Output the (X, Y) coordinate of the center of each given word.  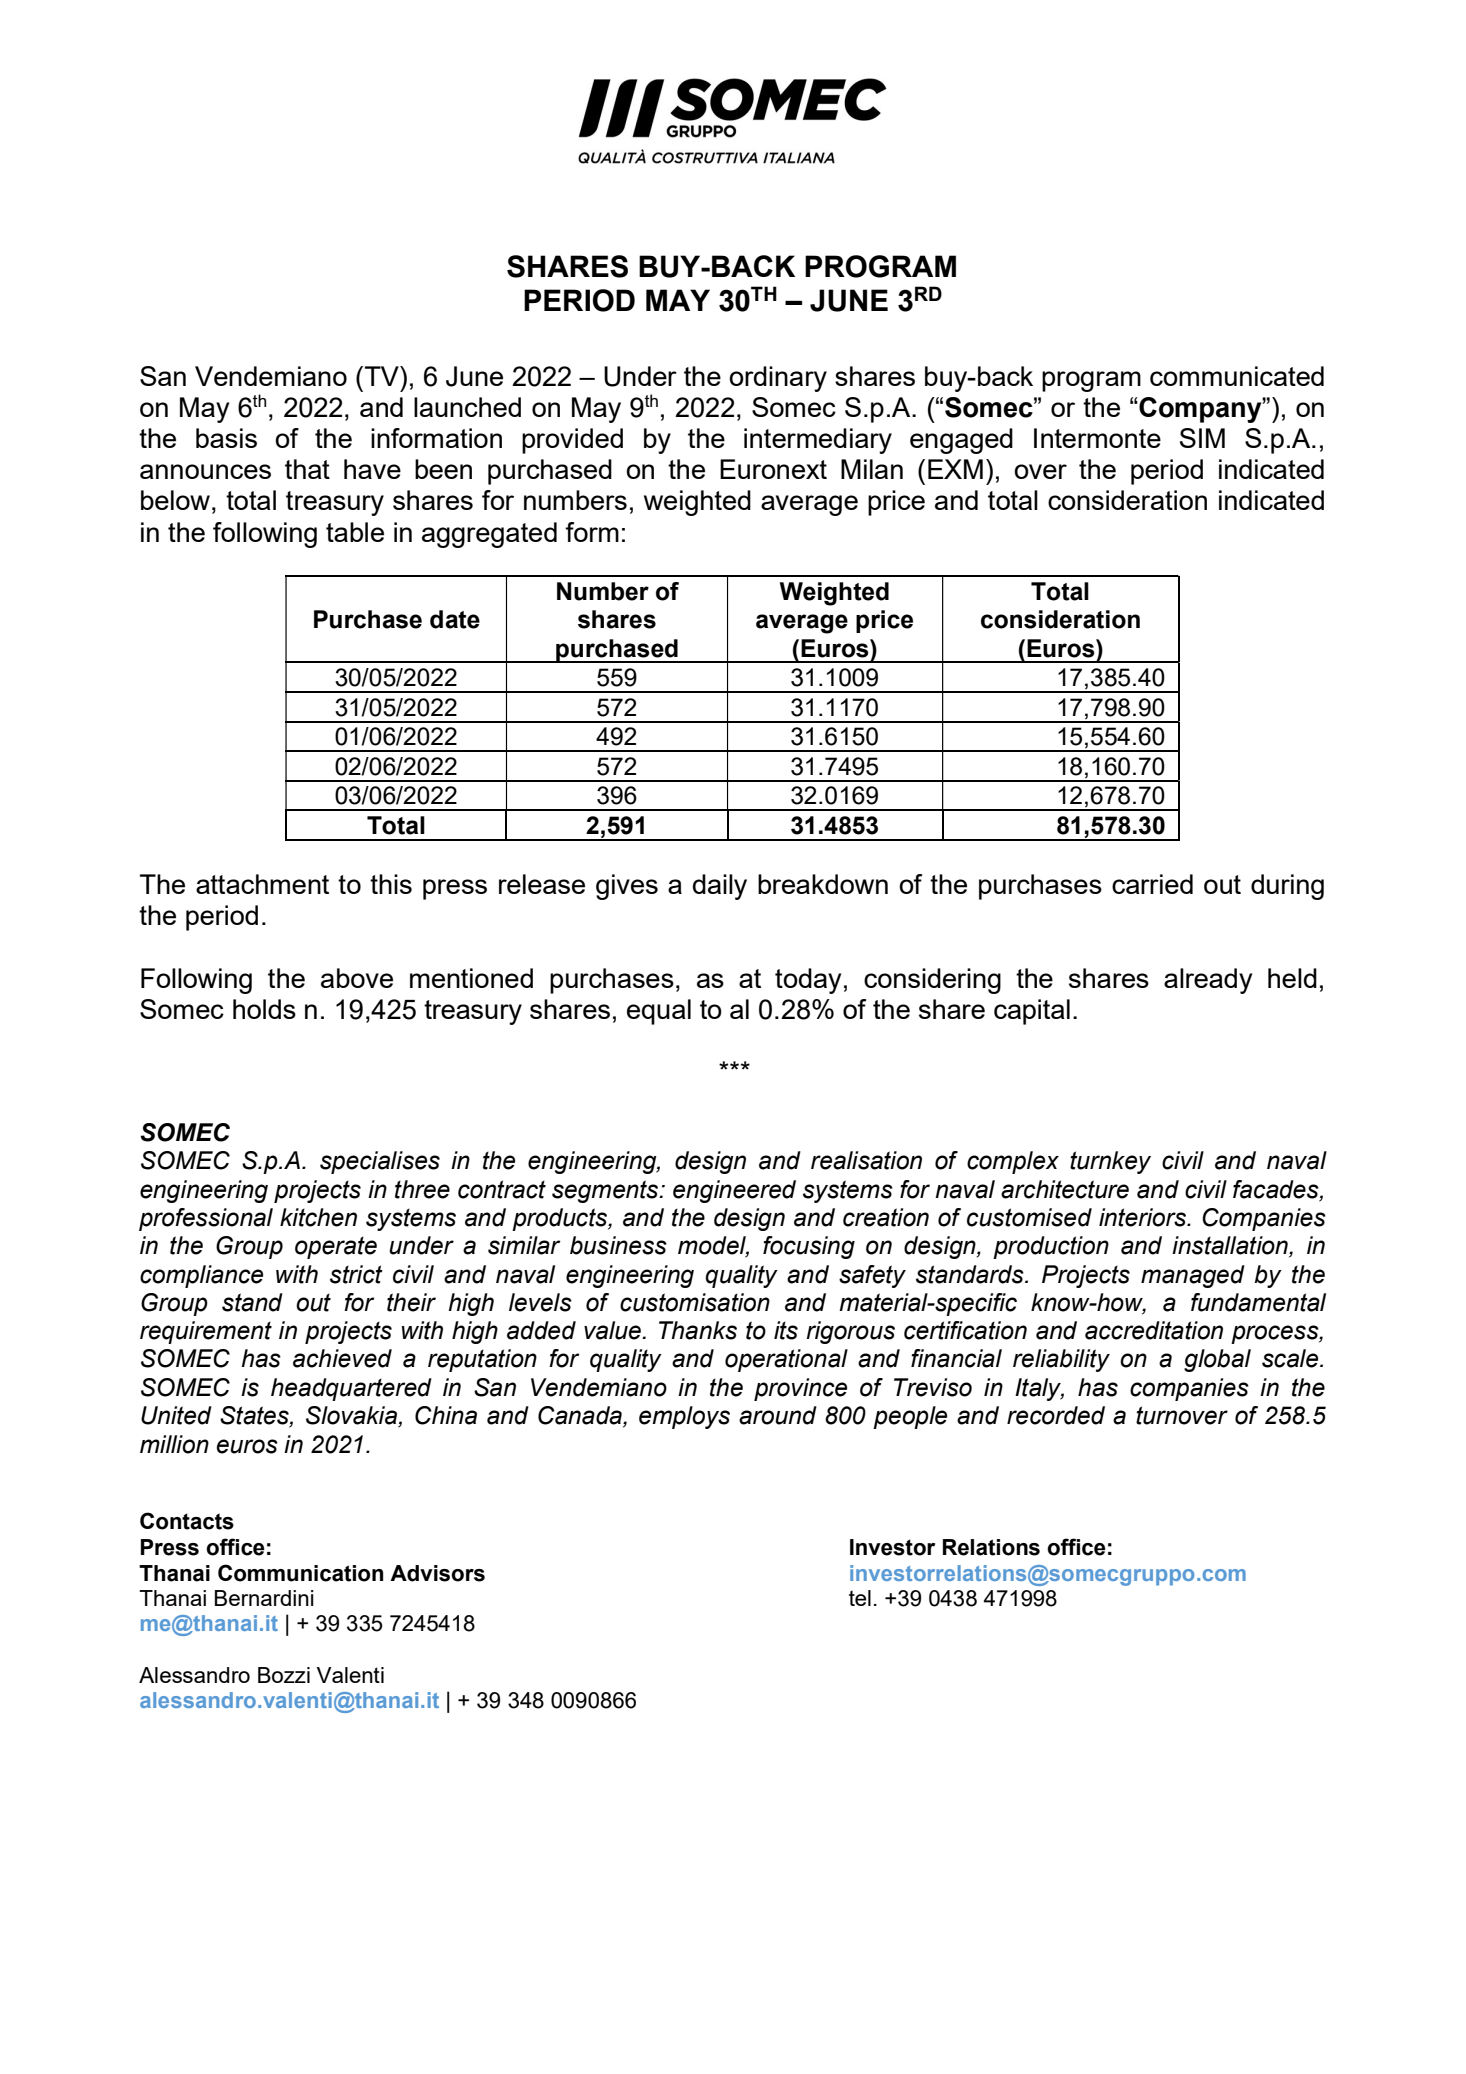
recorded (1056, 1415)
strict (356, 1274)
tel (860, 1598)
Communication (300, 1573)
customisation (695, 1302)
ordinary (778, 379)
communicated (1237, 376)
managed (1193, 1276)
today (808, 981)
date (455, 619)
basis (226, 438)
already (1208, 981)
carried (1152, 884)
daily (720, 887)
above (357, 978)
